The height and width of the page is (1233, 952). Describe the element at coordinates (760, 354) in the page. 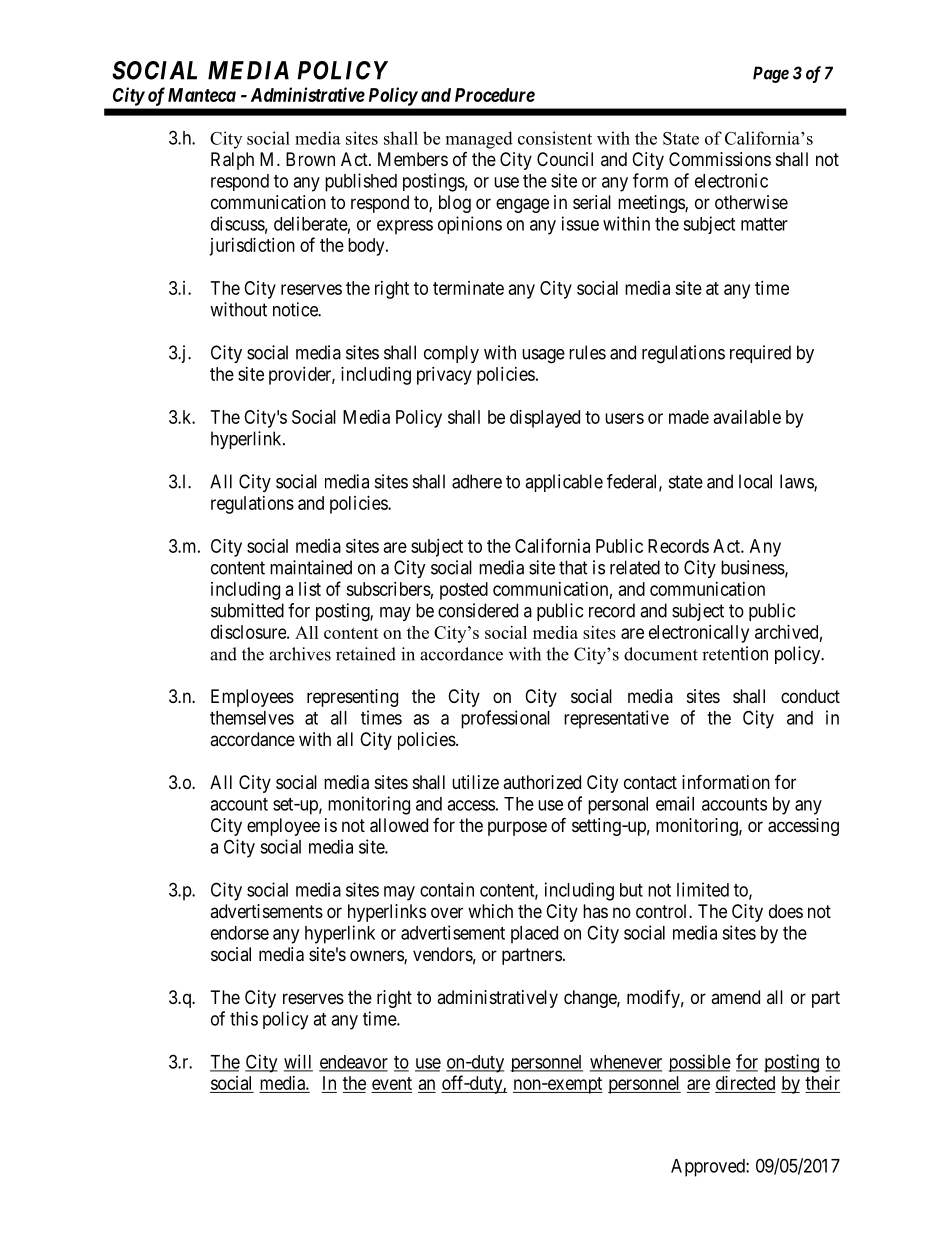

I see `required` at that location.
